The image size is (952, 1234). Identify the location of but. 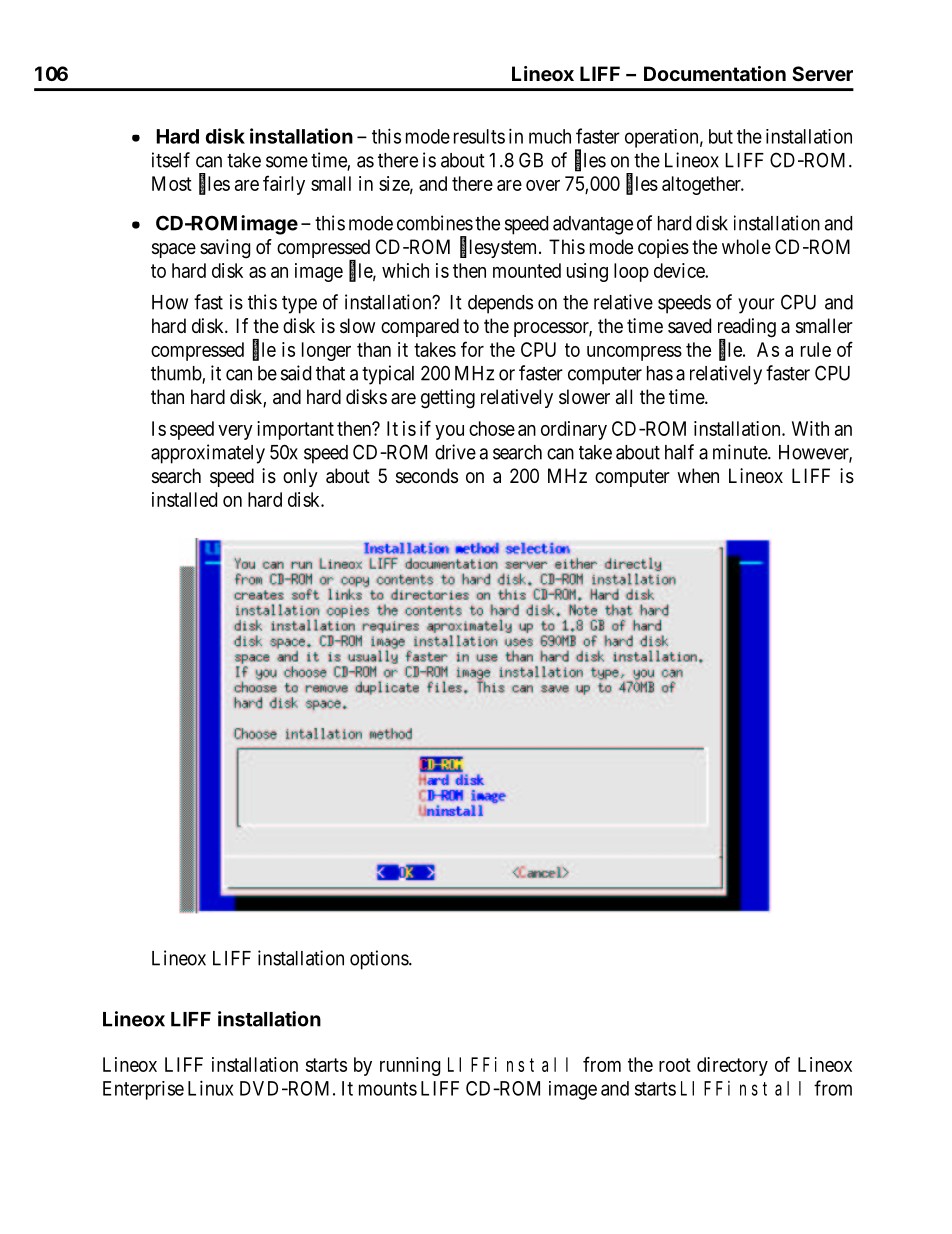
(721, 136).
